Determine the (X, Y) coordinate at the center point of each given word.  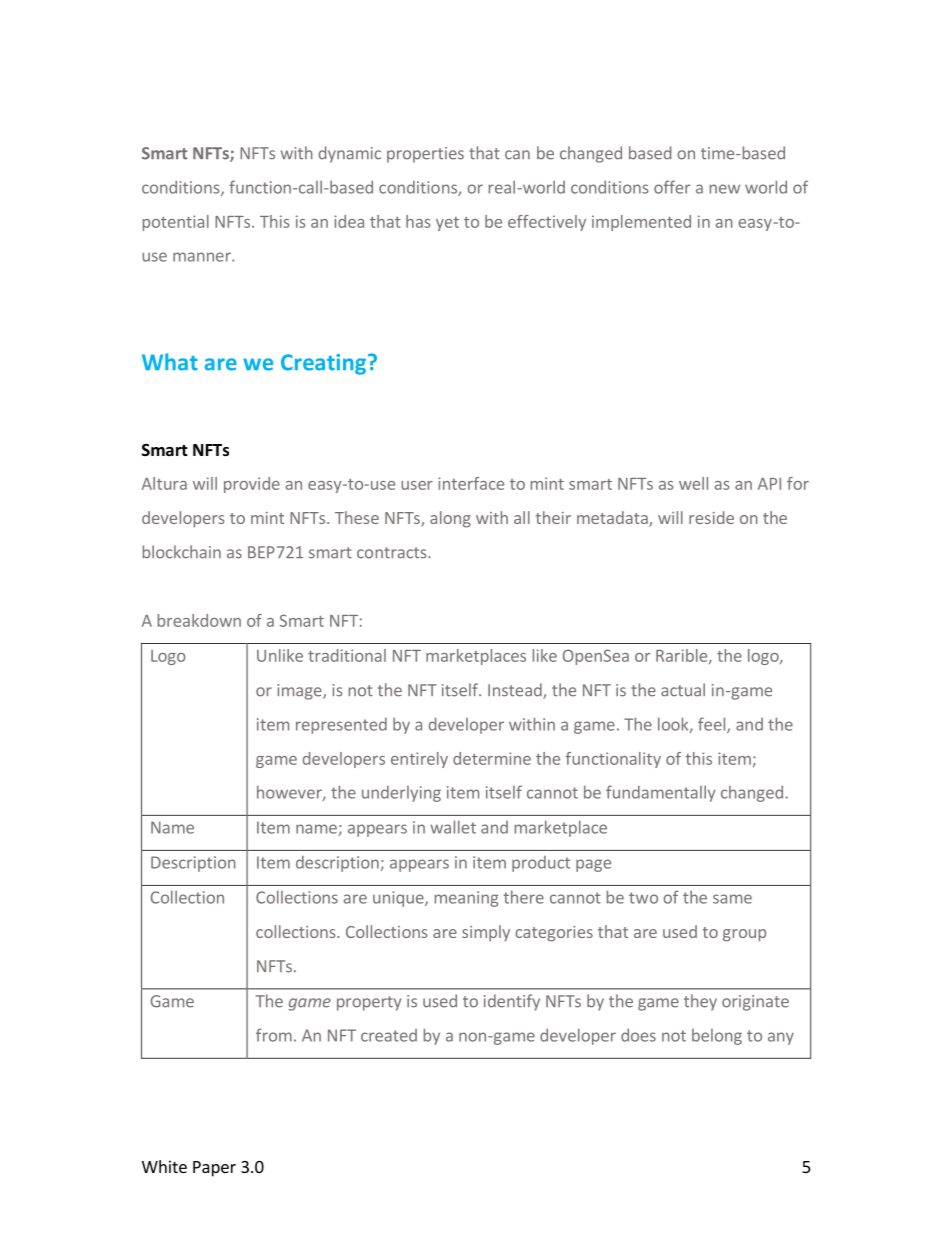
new (725, 189)
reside (711, 517)
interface (471, 483)
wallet (453, 827)
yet (447, 224)
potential (176, 223)
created (389, 1035)
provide (252, 485)
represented (341, 726)
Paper (214, 1169)
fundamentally (661, 793)
